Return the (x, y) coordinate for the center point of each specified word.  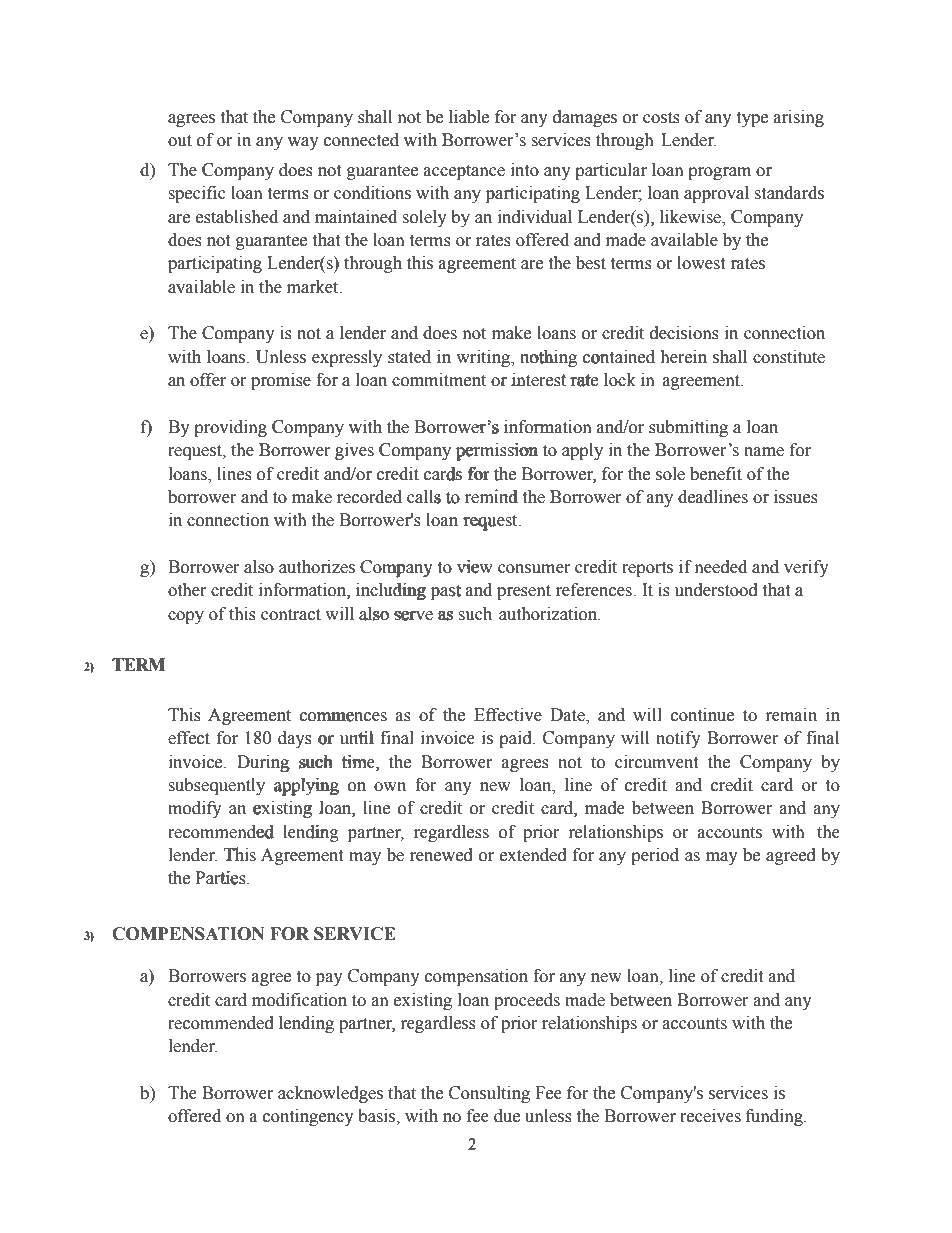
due (507, 1116)
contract (291, 615)
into (525, 170)
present (524, 592)
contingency (308, 1117)
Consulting (489, 1094)
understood (716, 590)
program (719, 173)
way (303, 143)
